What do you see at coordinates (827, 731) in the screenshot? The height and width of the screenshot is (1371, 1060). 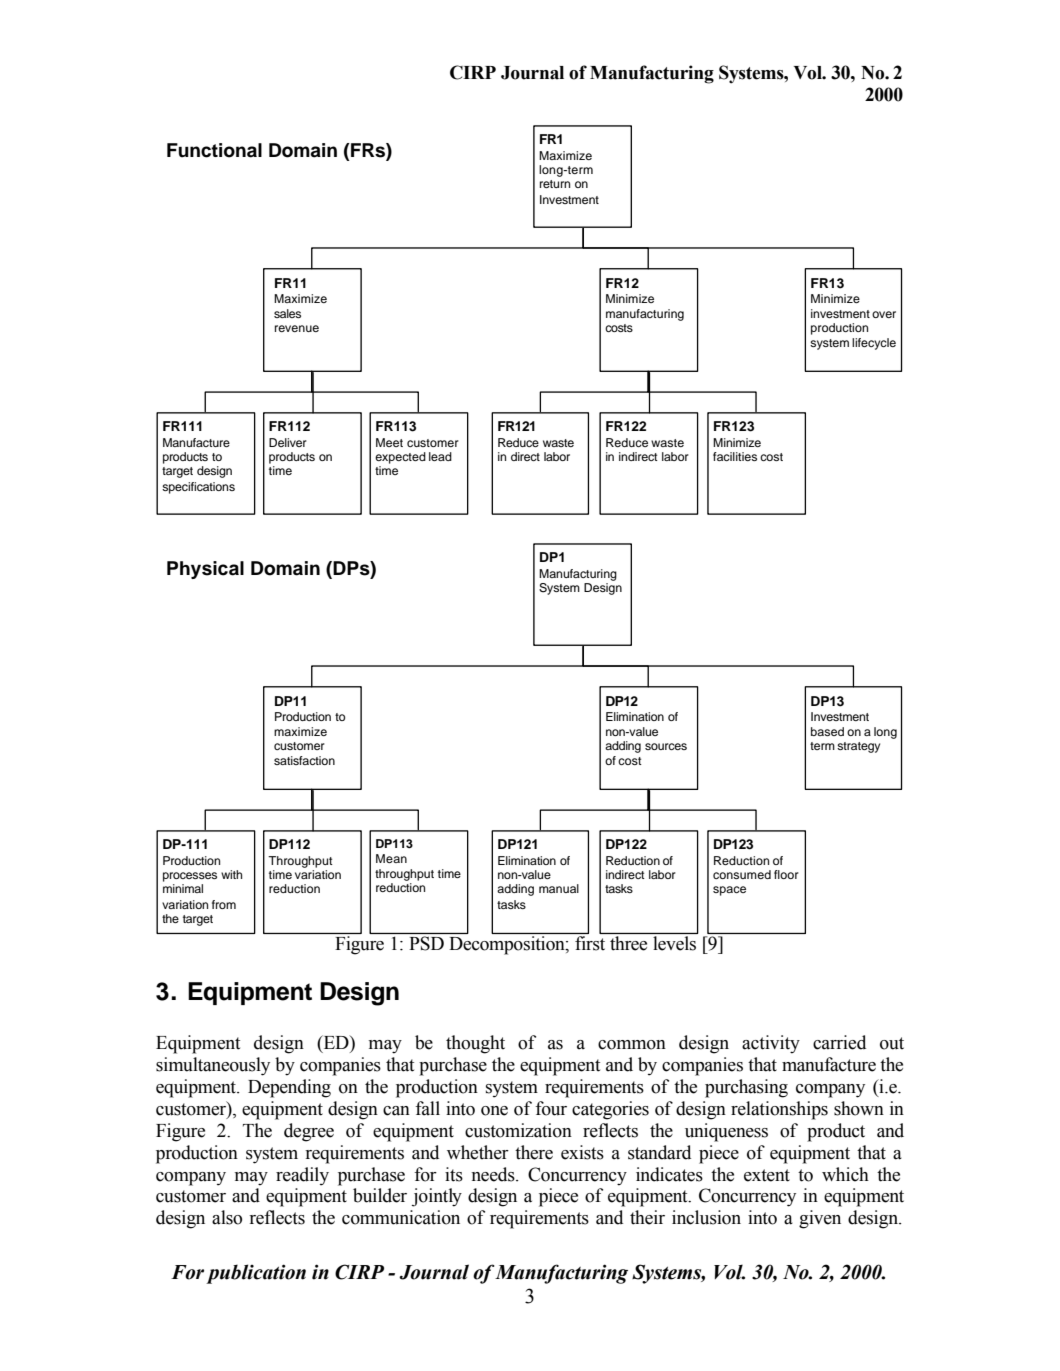 I see `based` at bounding box center [827, 731].
